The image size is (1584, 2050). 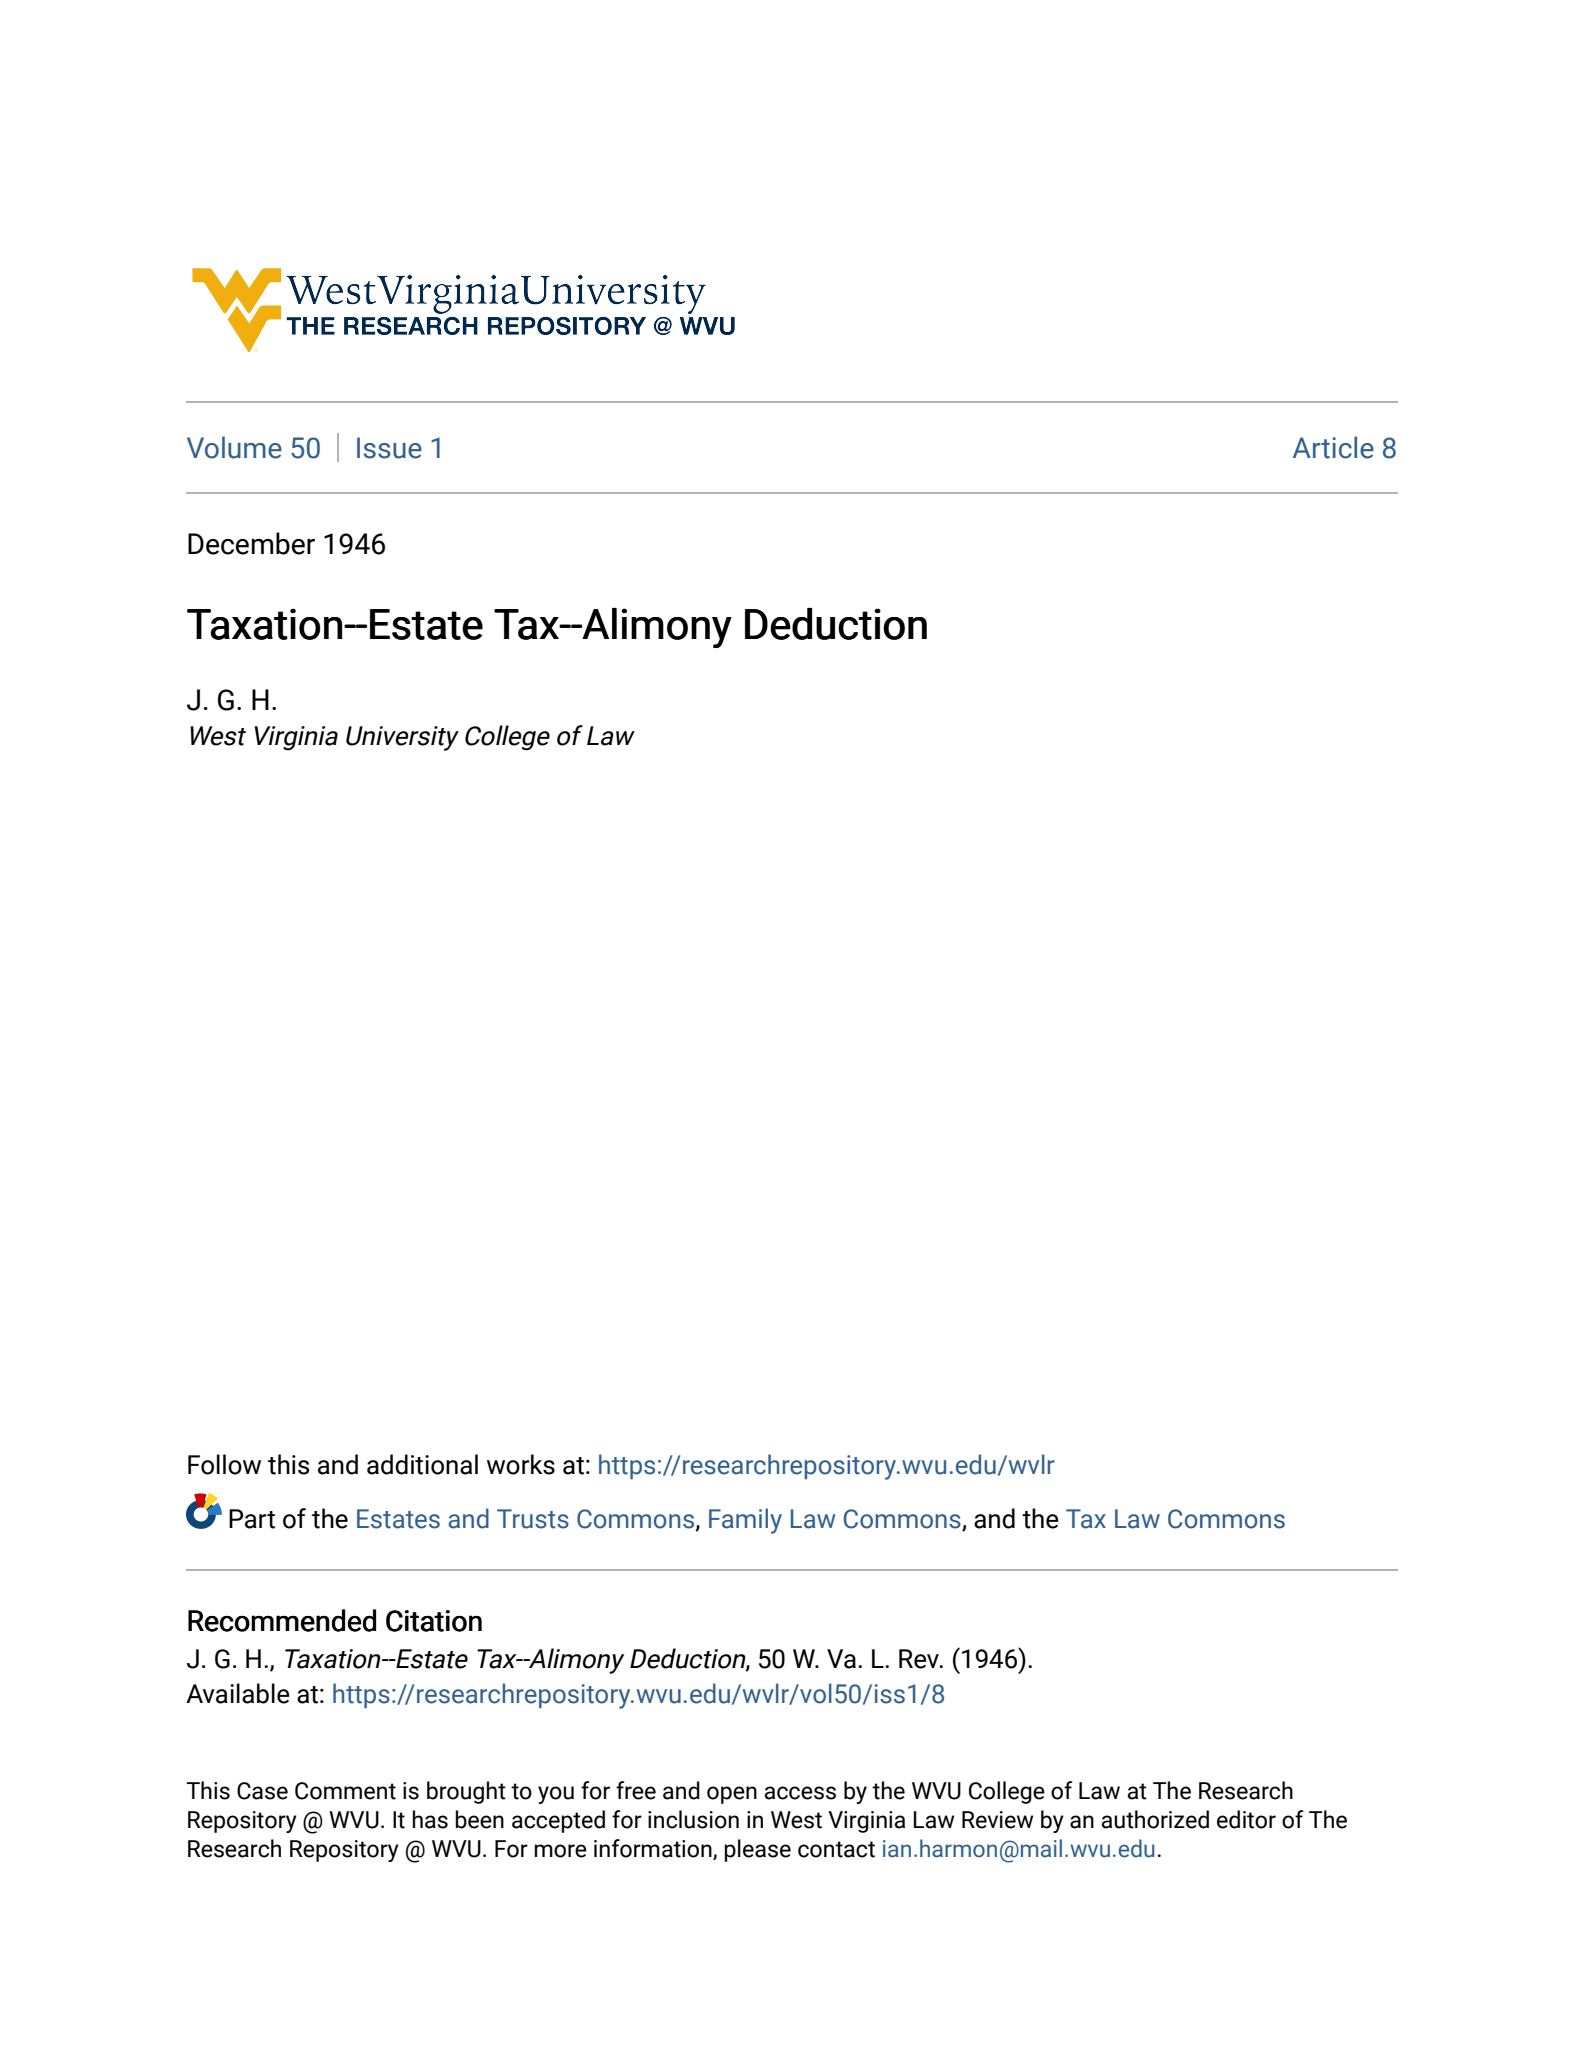 I want to click on Trusts, so click(x=533, y=1519).
